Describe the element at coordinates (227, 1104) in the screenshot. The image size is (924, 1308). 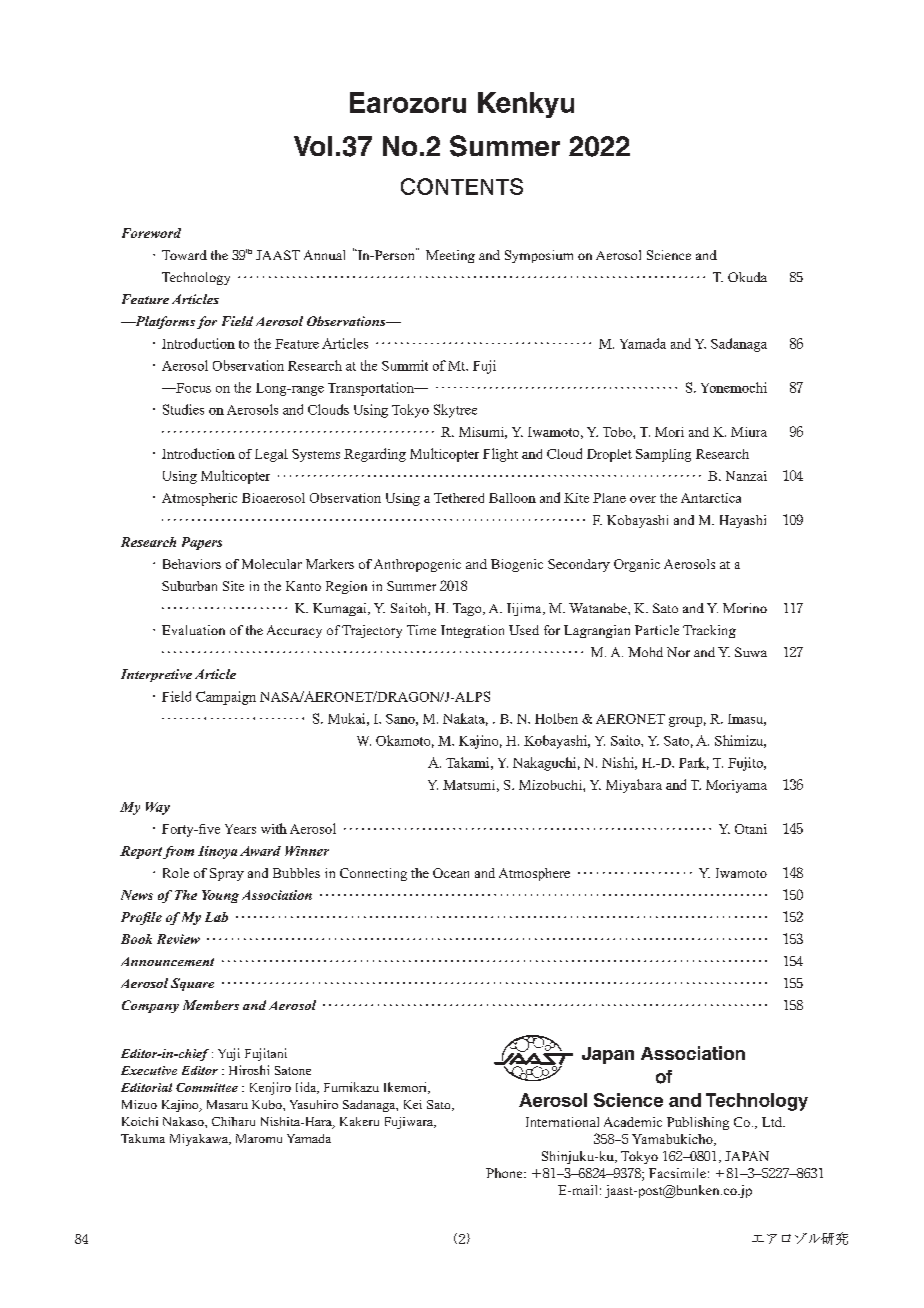
I see `Masaru` at that location.
